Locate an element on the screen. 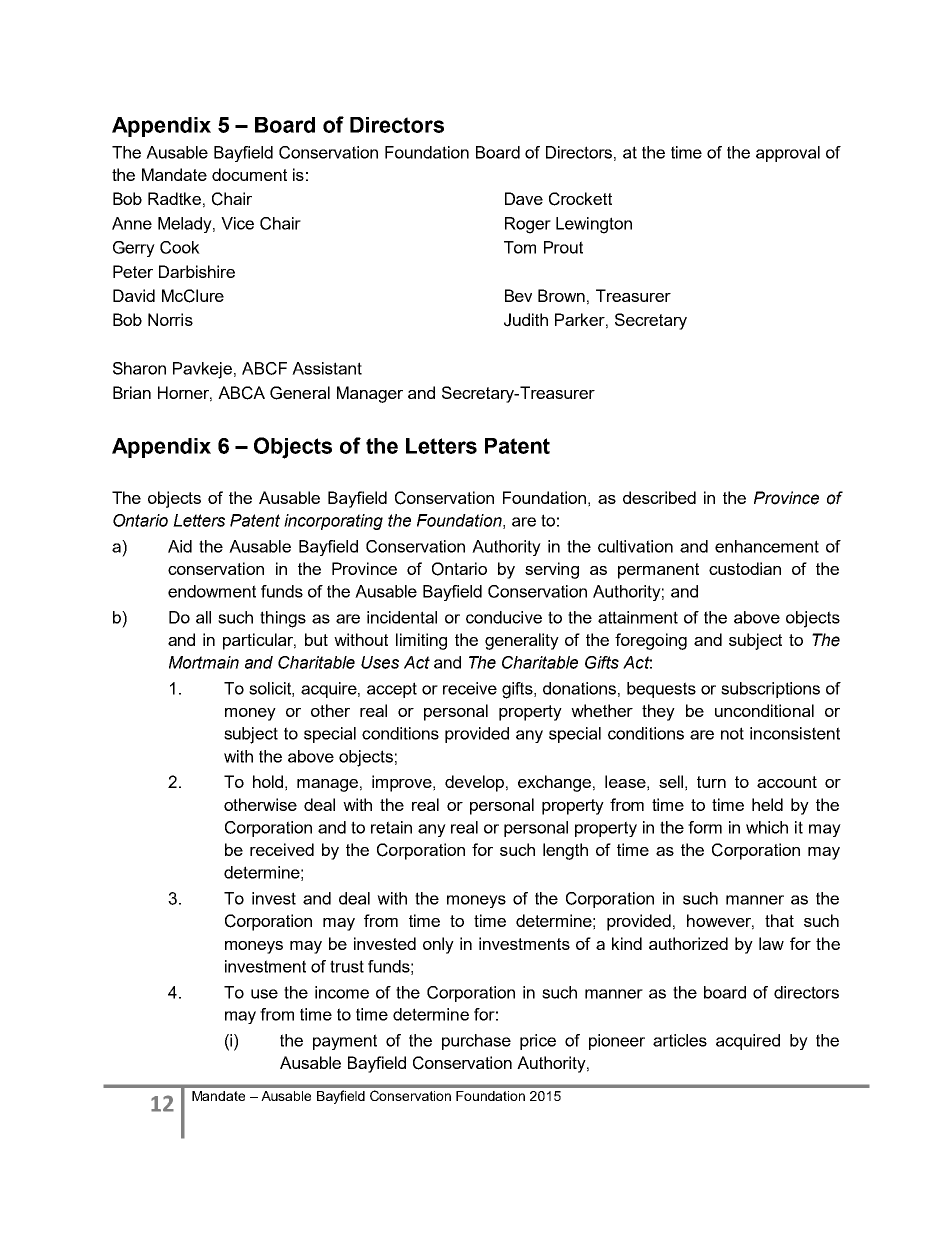  document is located at coordinates (249, 174).
